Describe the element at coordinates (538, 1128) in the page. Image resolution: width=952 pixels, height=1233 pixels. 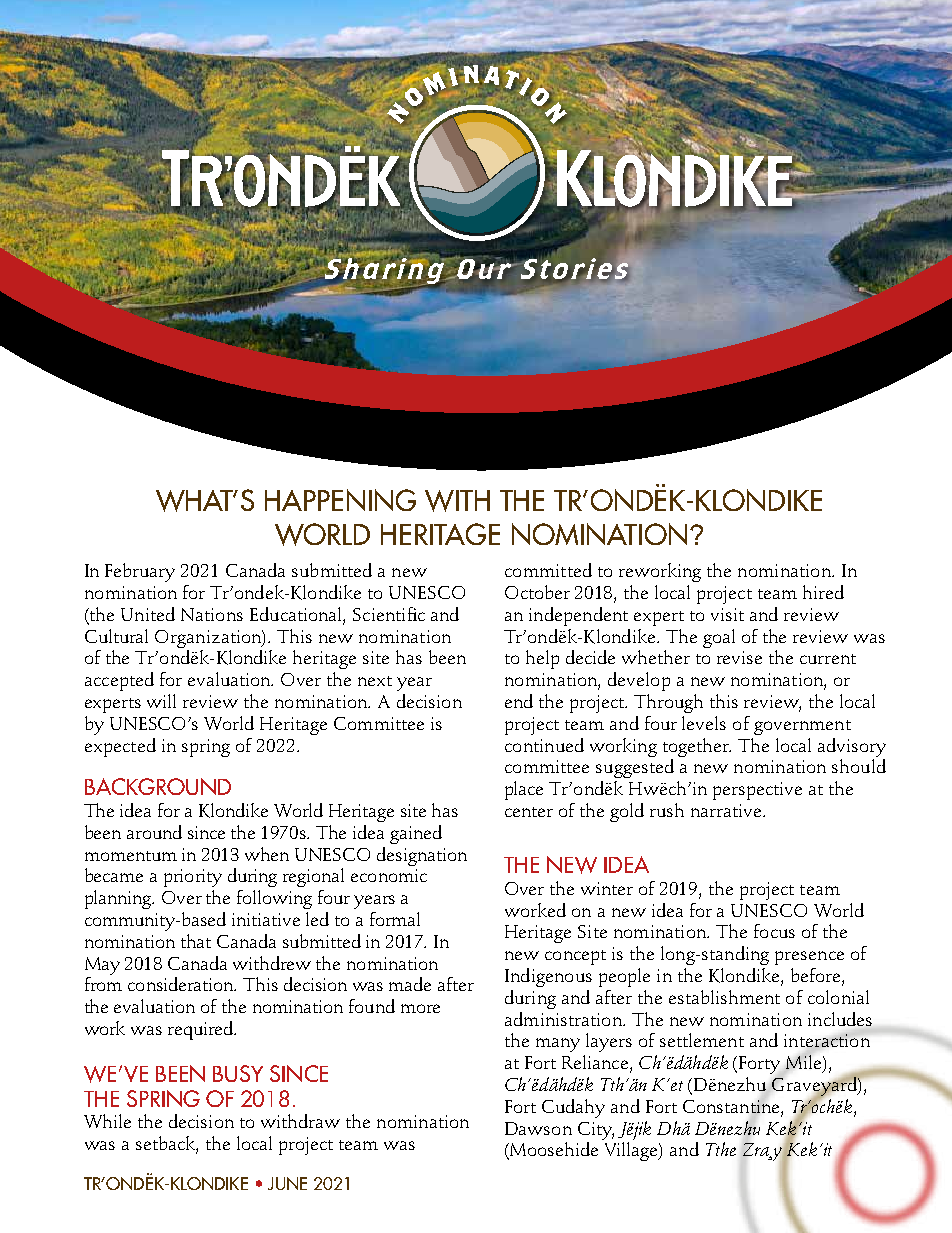
I see `Dawson` at that location.
